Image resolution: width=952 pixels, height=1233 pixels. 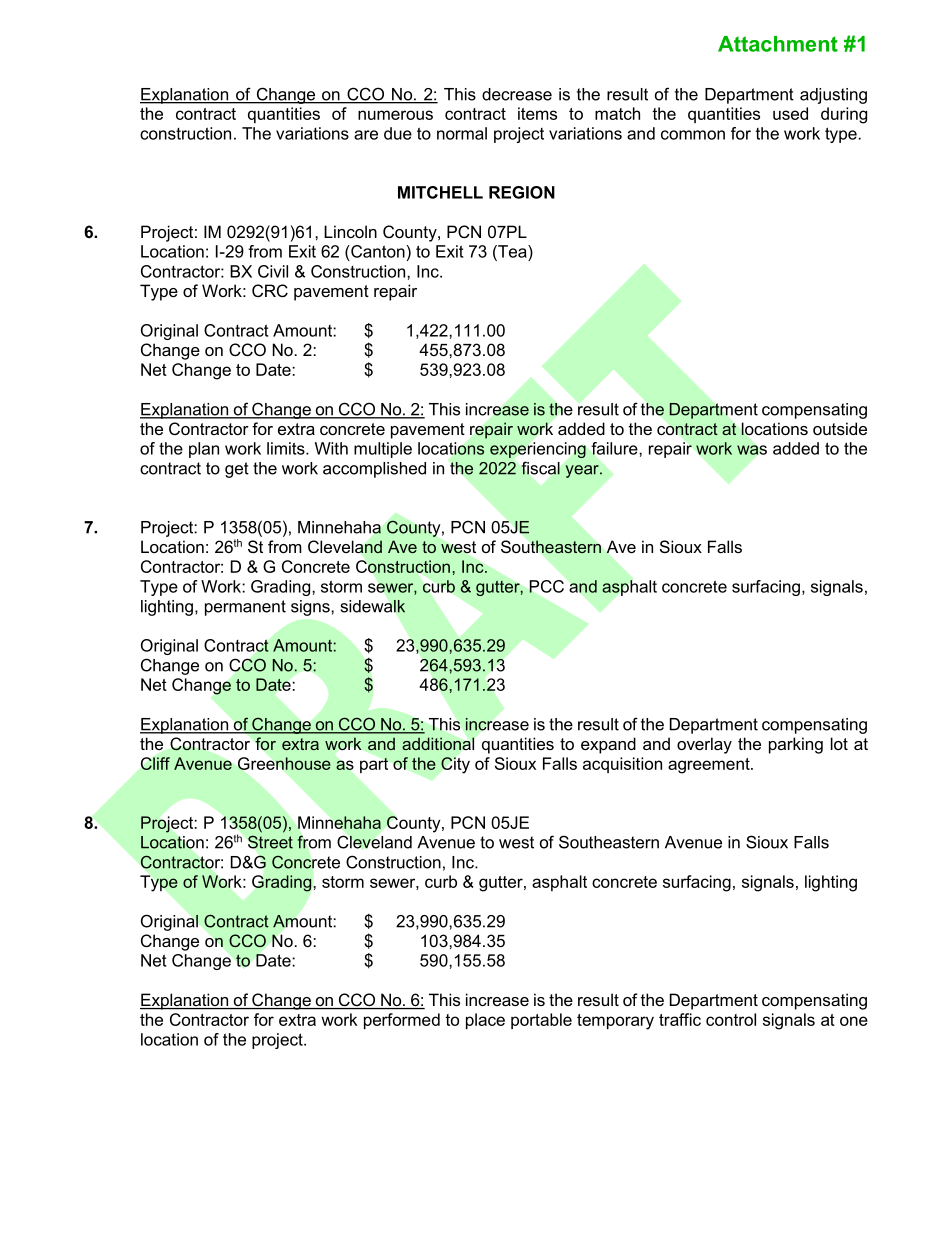 What do you see at coordinates (270, 290) in the image?
I see `CRC` at bounding box center [270, 290].
